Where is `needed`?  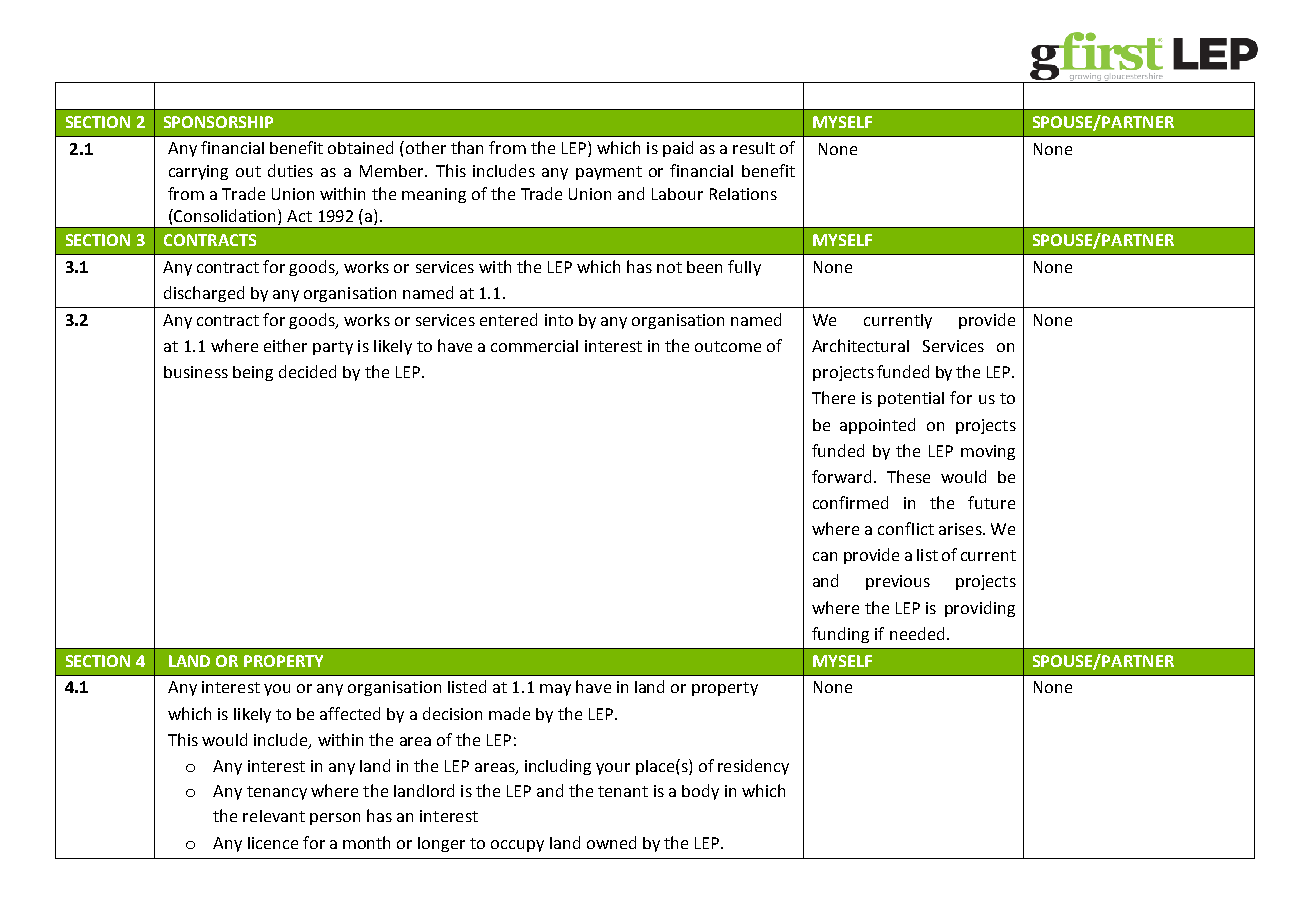
needed is located at coordinates (917, 633).
